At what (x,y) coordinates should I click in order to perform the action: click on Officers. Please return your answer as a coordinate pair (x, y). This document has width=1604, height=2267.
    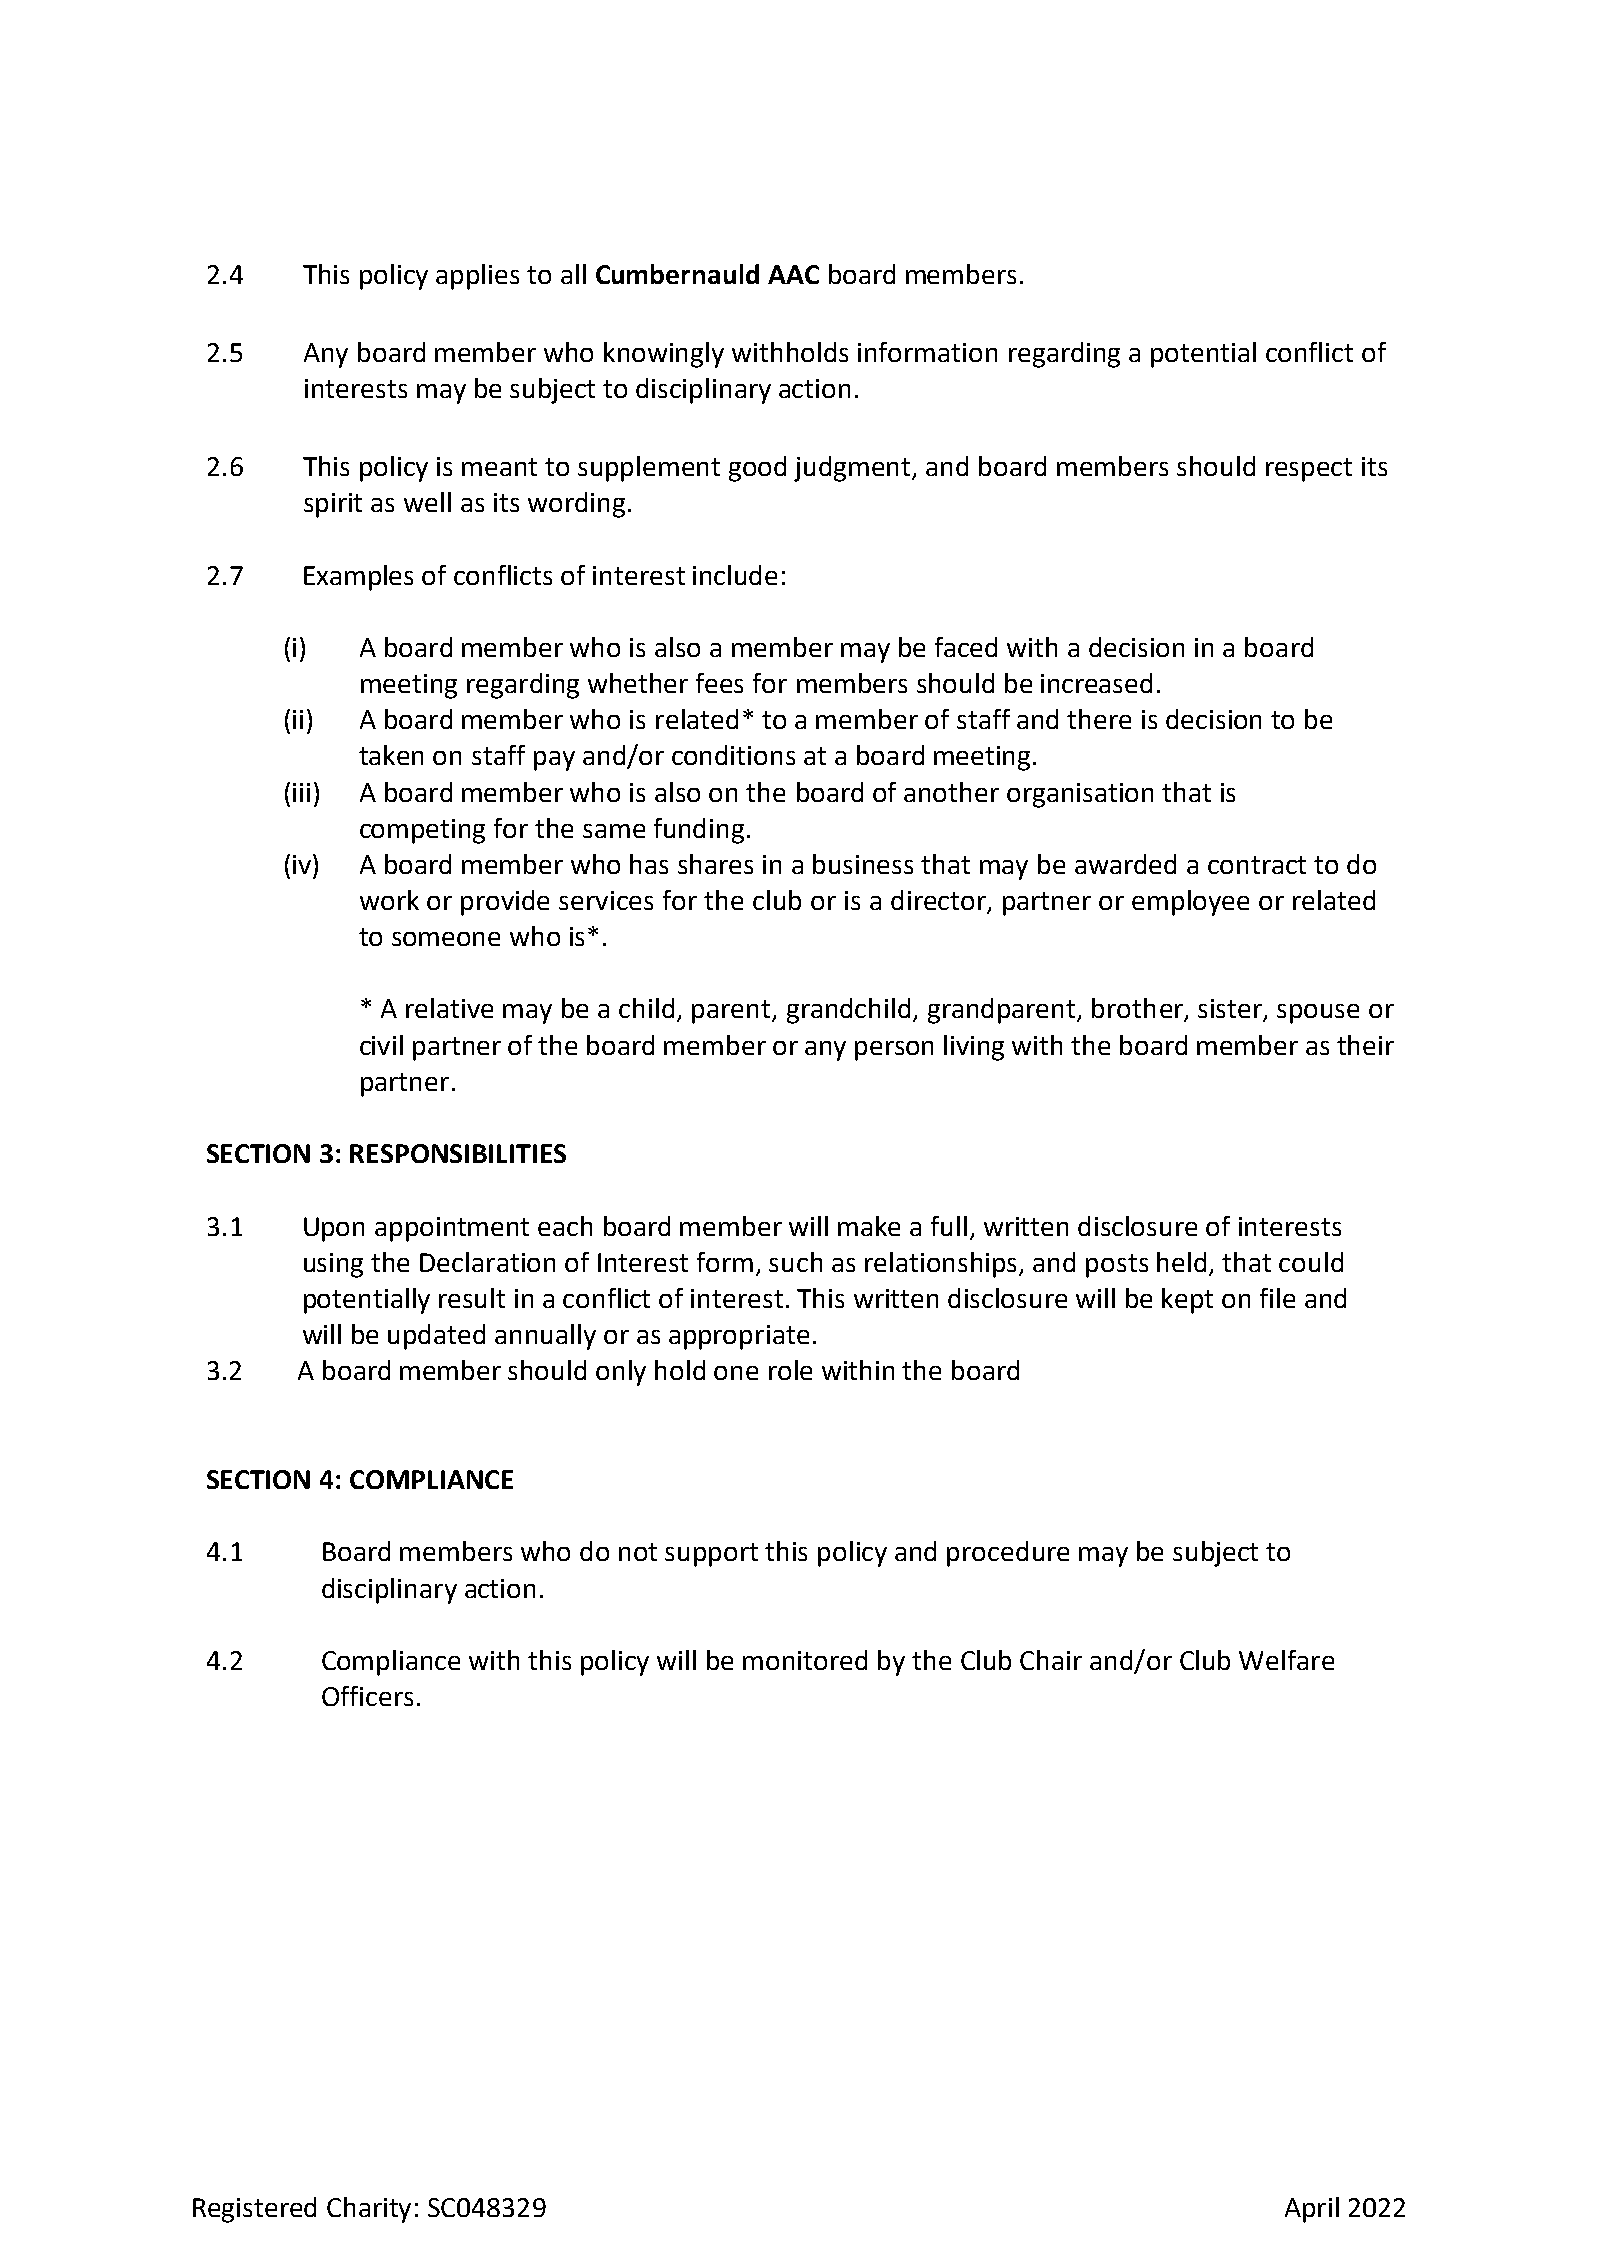
    Looking at the image, I should click on (367, 1696).
